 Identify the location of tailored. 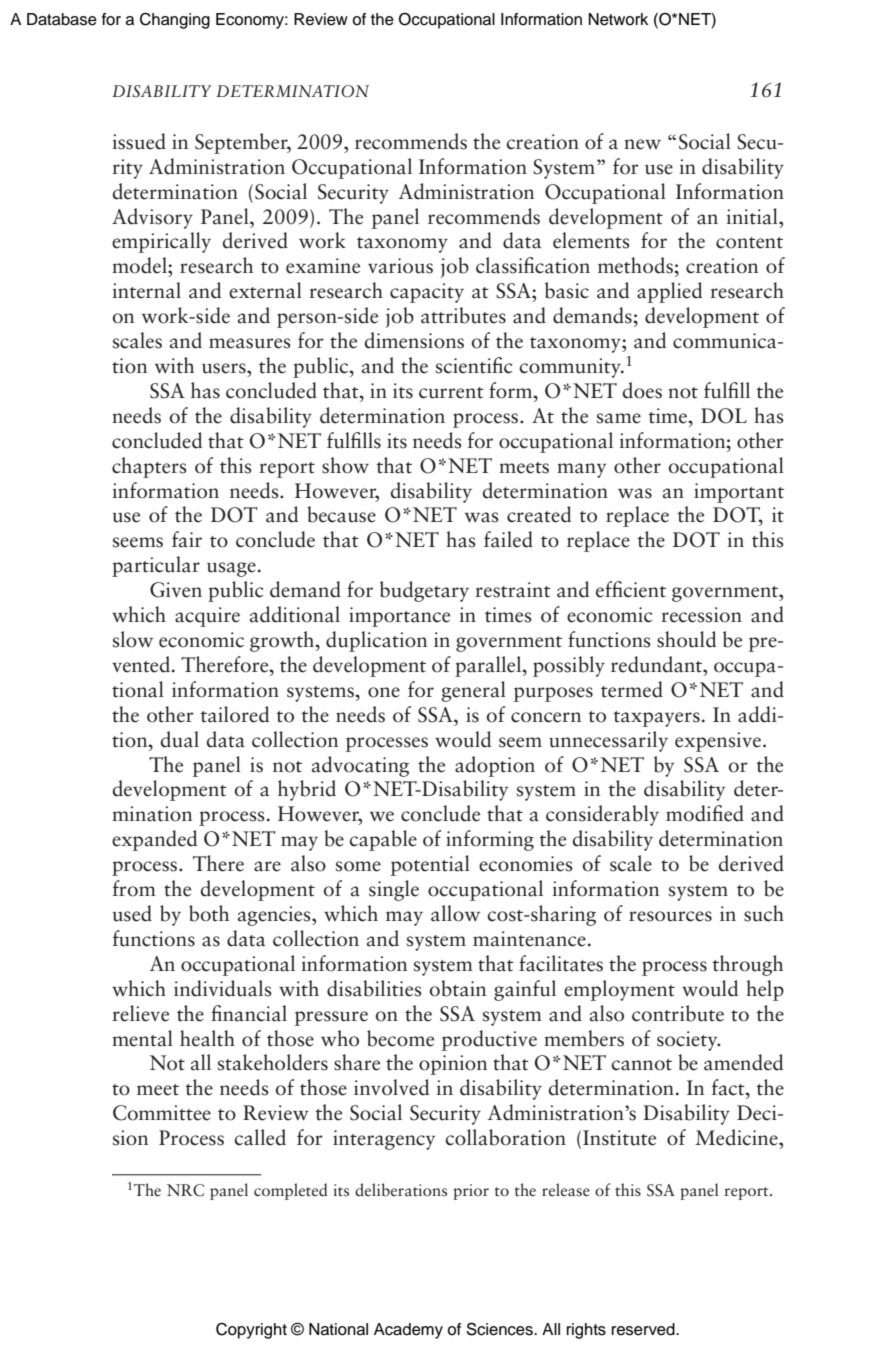
(235, 714).
